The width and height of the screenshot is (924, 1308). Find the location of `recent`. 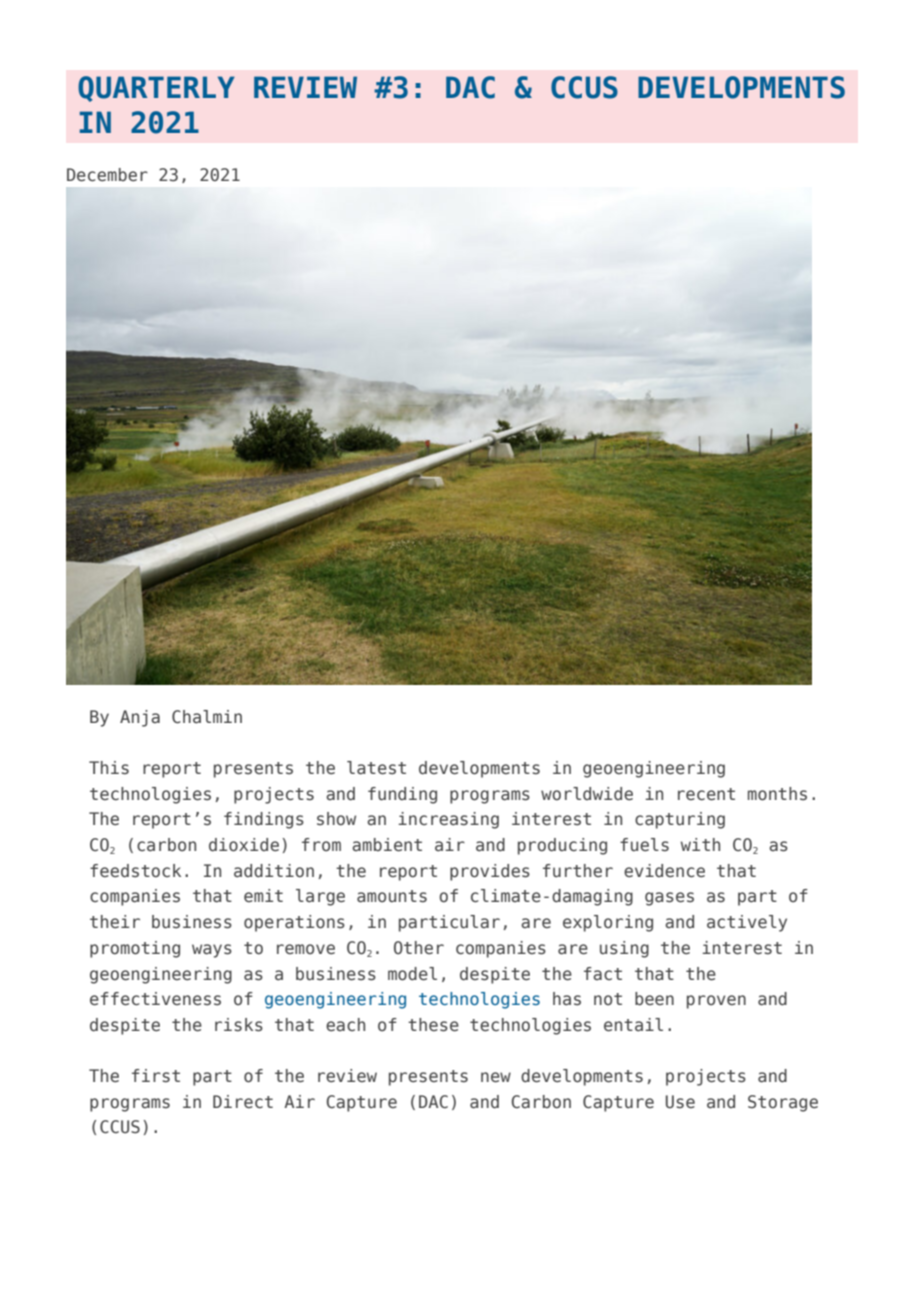

recent is located at coordinates (706, 794).
